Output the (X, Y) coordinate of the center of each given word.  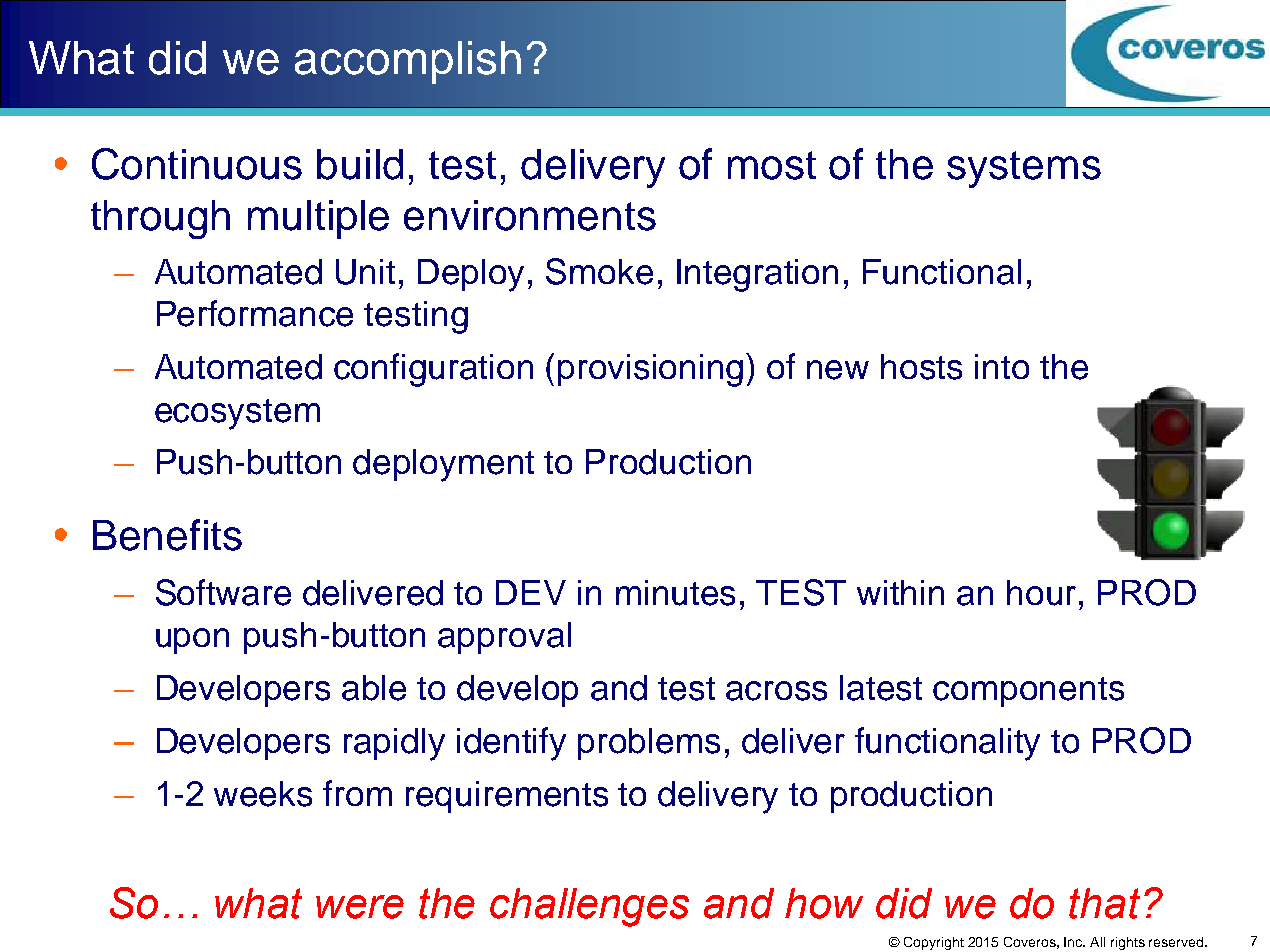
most (772, 165)
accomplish (408, 62)
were (360, 907)
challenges (589, 907)
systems (1024, 169)
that (1104, 903)
